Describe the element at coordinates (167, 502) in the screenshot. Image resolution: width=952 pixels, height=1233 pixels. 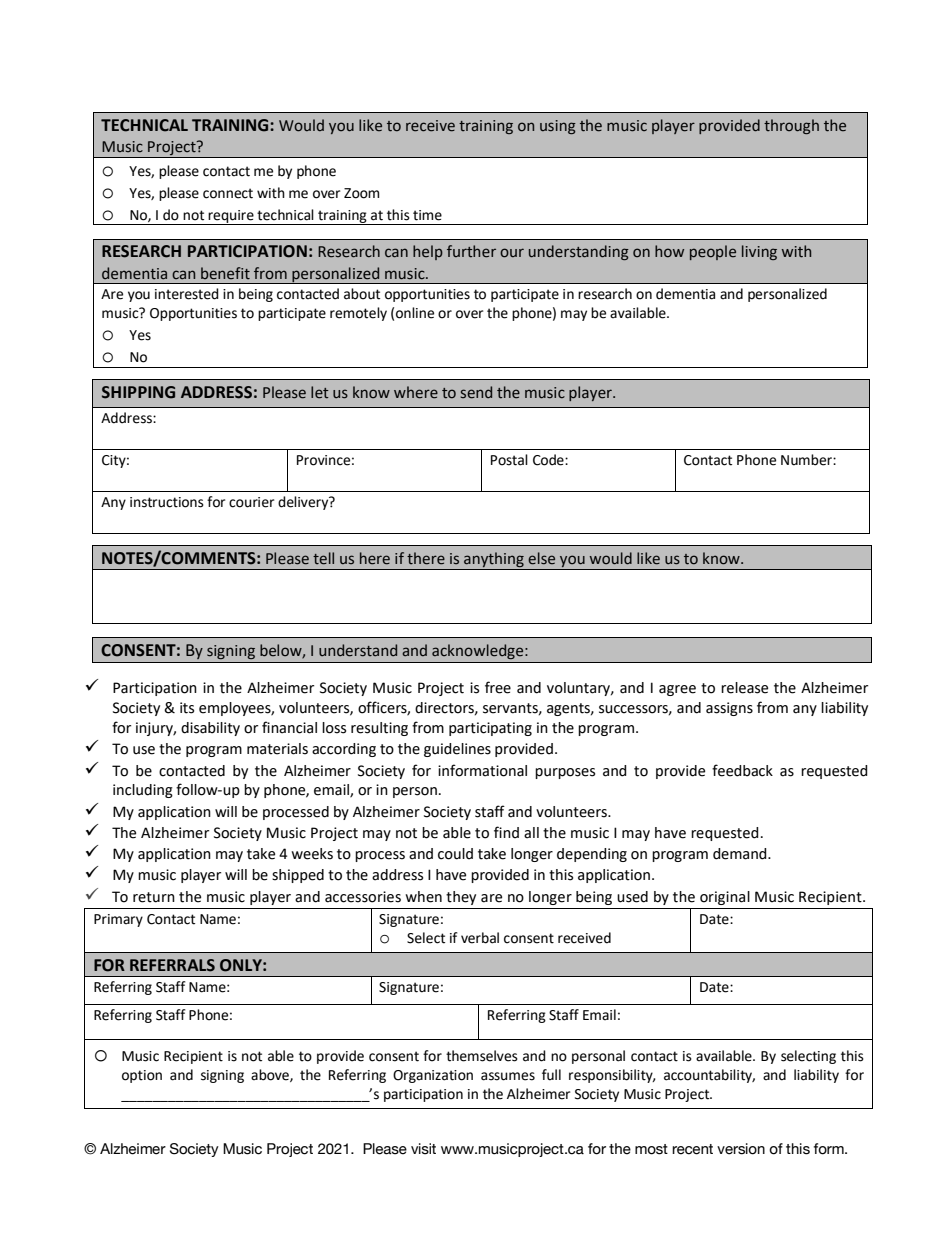
I see `instructions` at that location.
